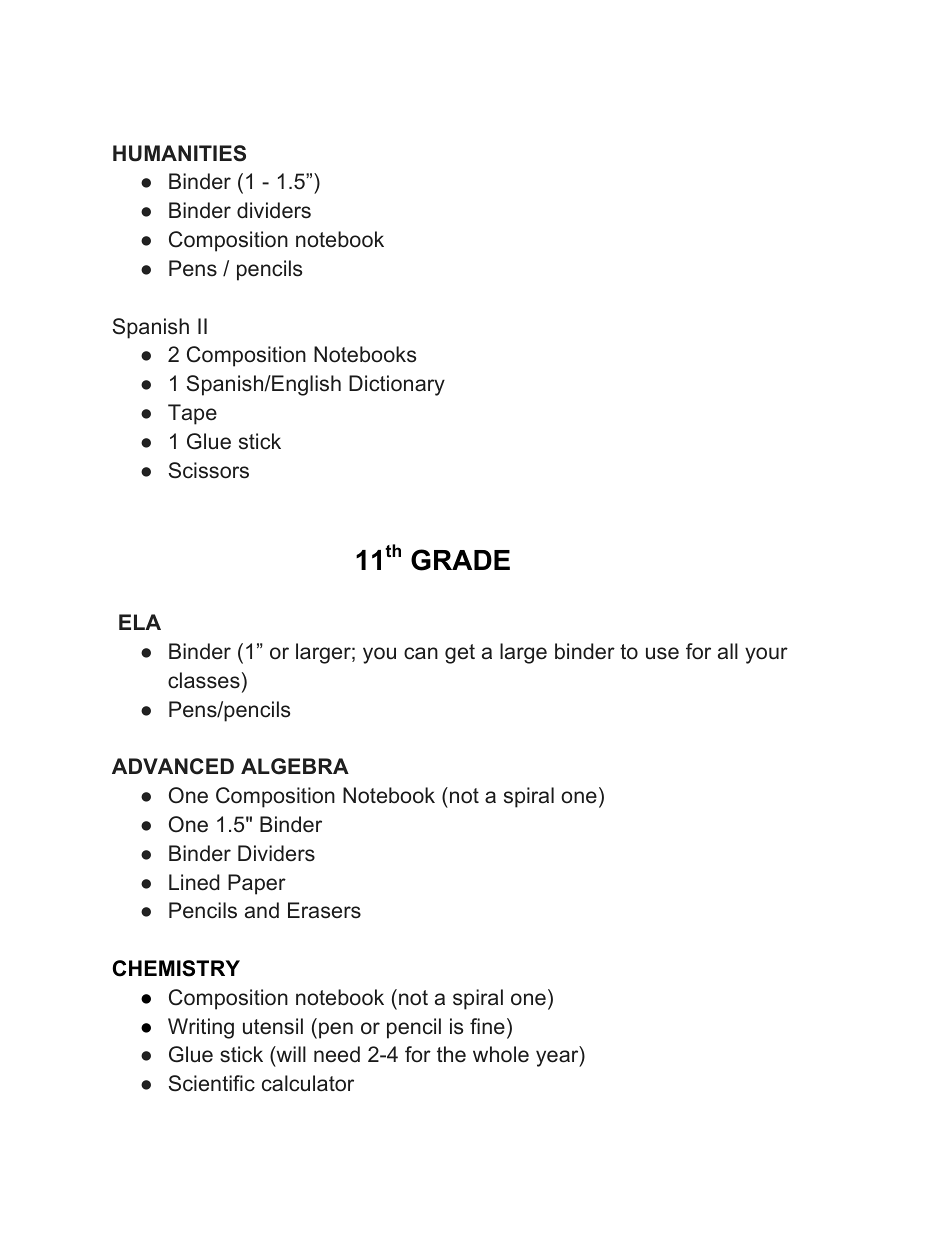 The width and height of the document is (952, 1233). I want to click on ELA, so click(140, 622).
